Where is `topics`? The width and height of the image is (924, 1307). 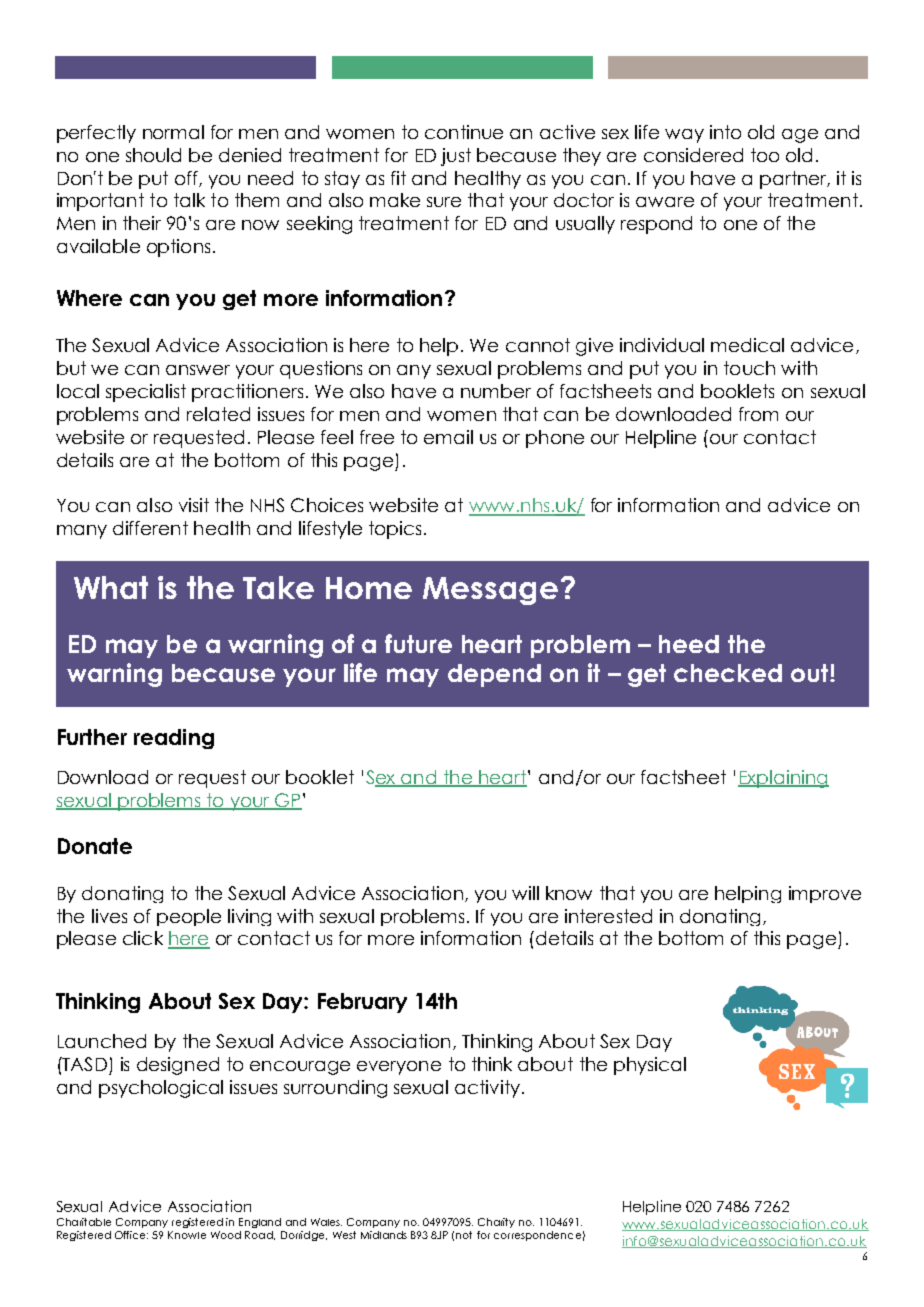
topics is located at coordinates (395, 530).
